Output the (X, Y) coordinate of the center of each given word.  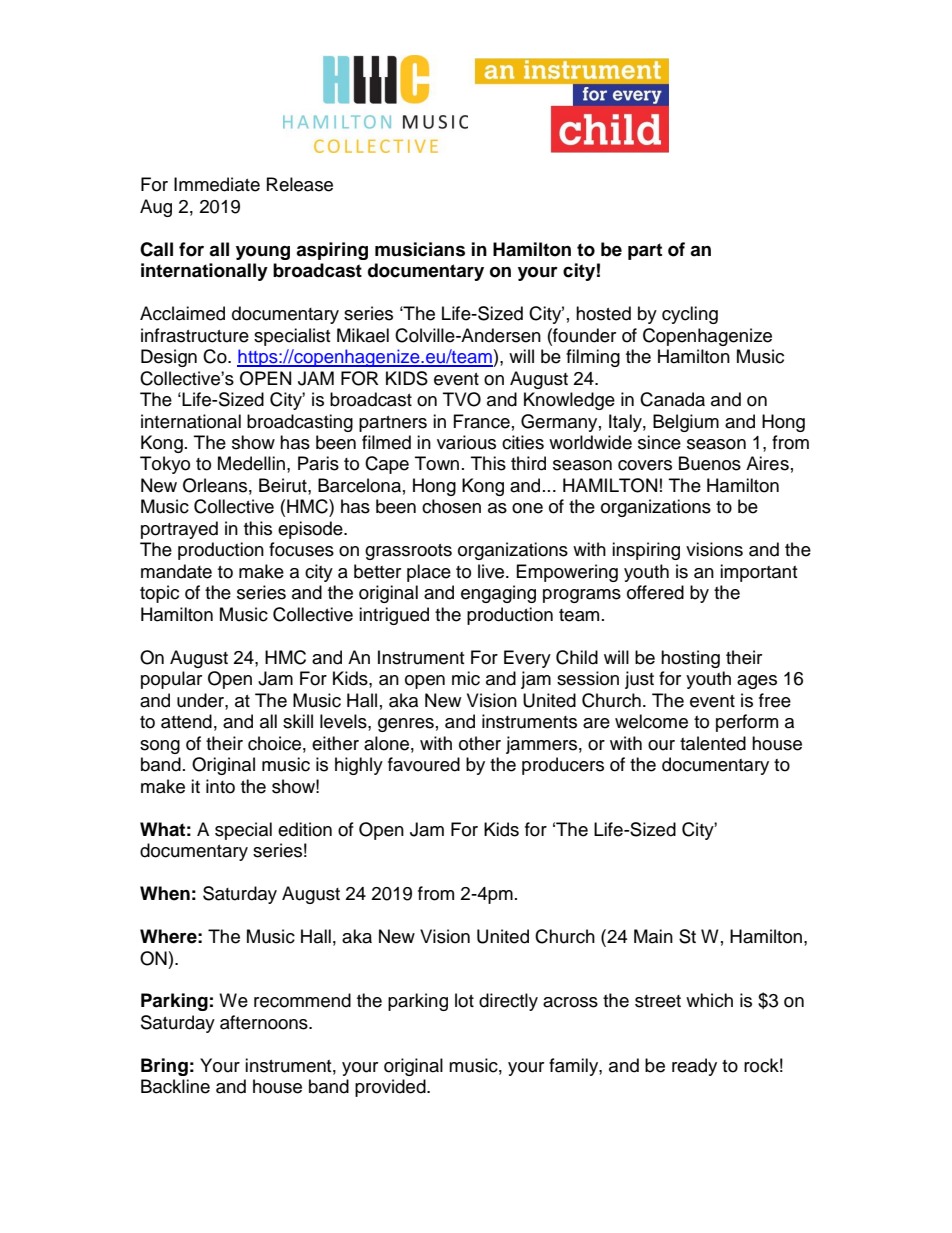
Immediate (217, 184)
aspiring (332, 251)
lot (464, 1000)
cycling (690, 315)
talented (713, 743)
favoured (424, 764)
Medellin (251, 463)
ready (694, 1067)
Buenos (710, 463)
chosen (451, 506)
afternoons (265, 1022)
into (220, 786)
